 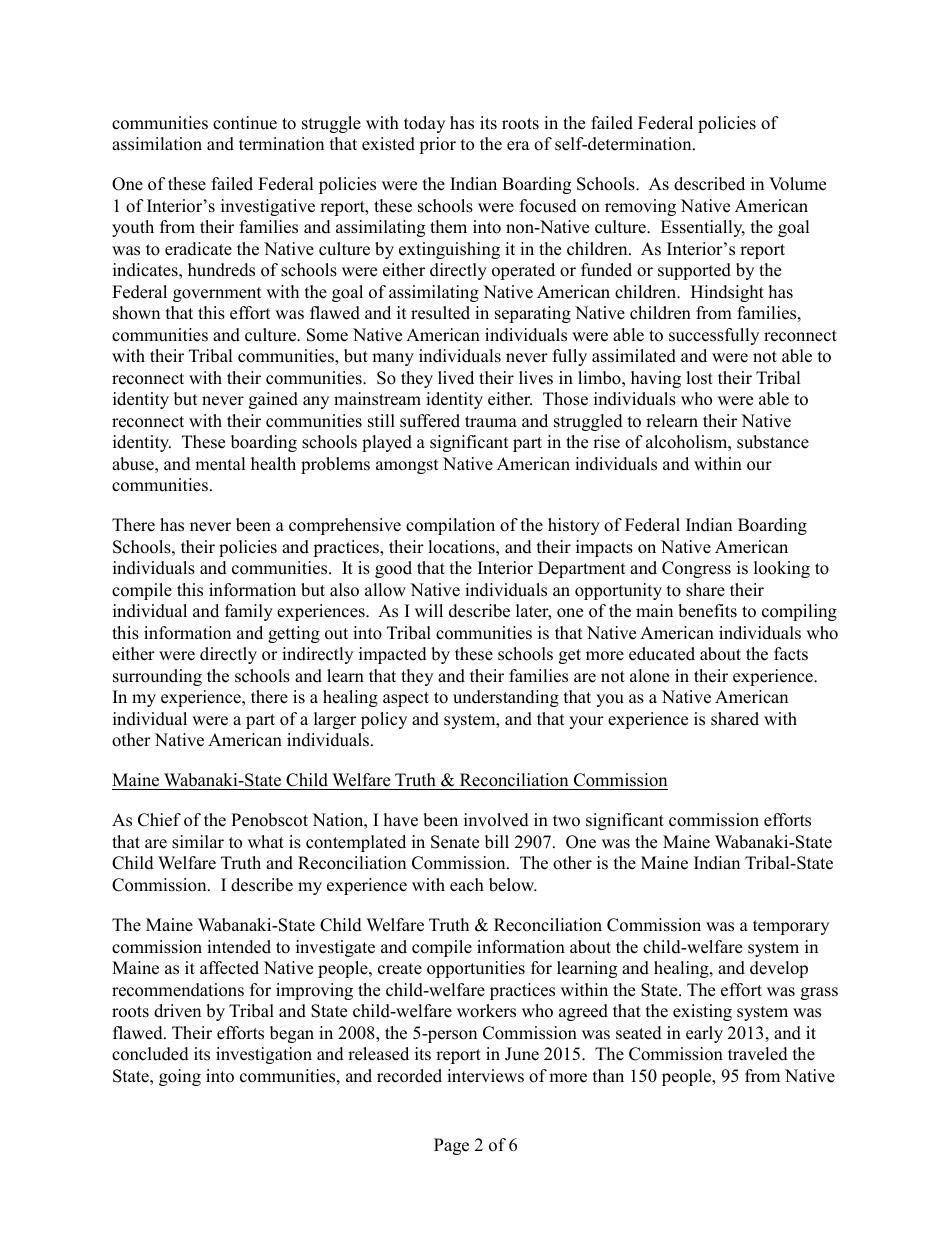 What do you see at coordinates (245, 123) in the document?
I see `continue` at bounding box center [245, 123].
